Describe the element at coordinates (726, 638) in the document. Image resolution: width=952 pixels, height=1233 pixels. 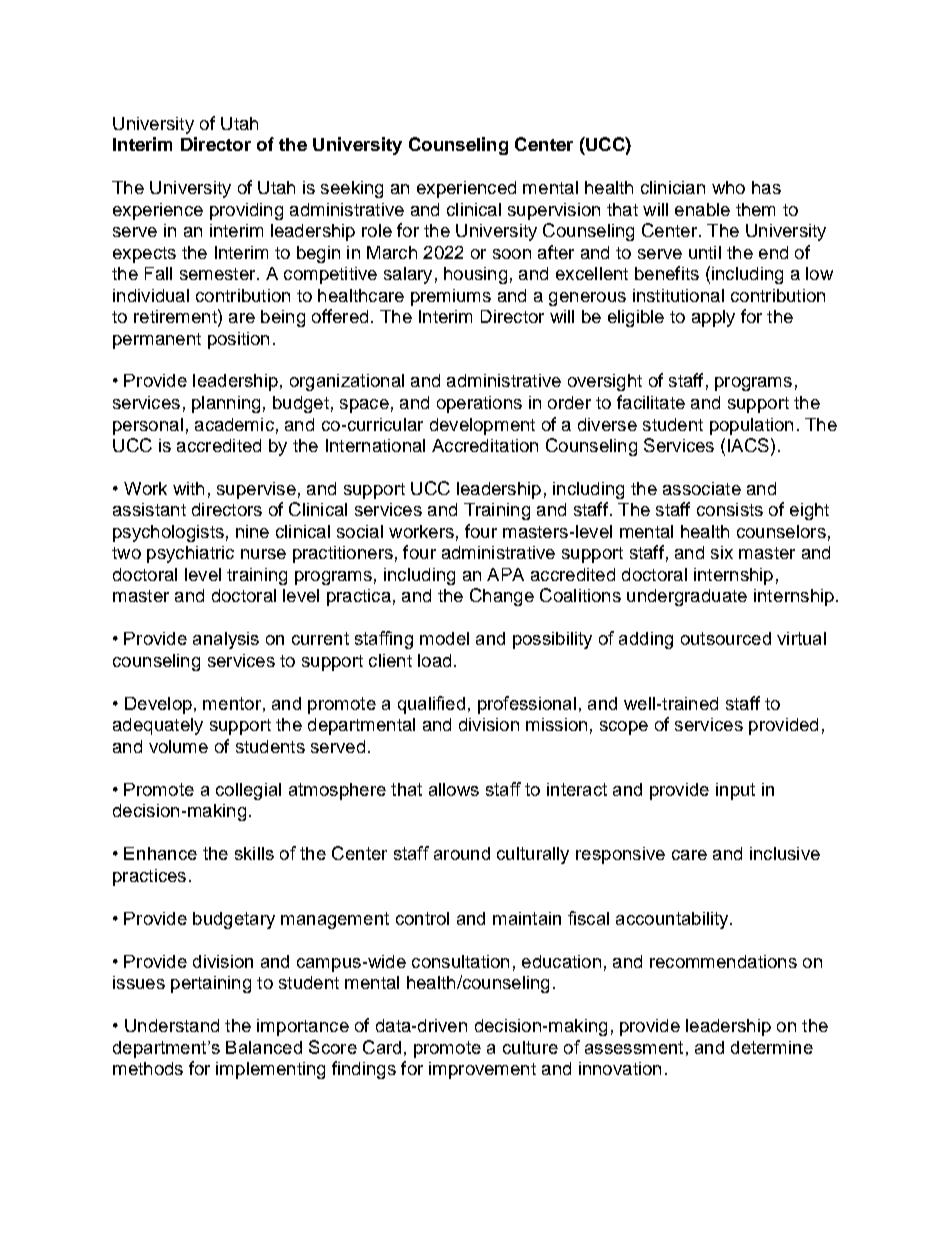
I see `outsourced` at that location.
